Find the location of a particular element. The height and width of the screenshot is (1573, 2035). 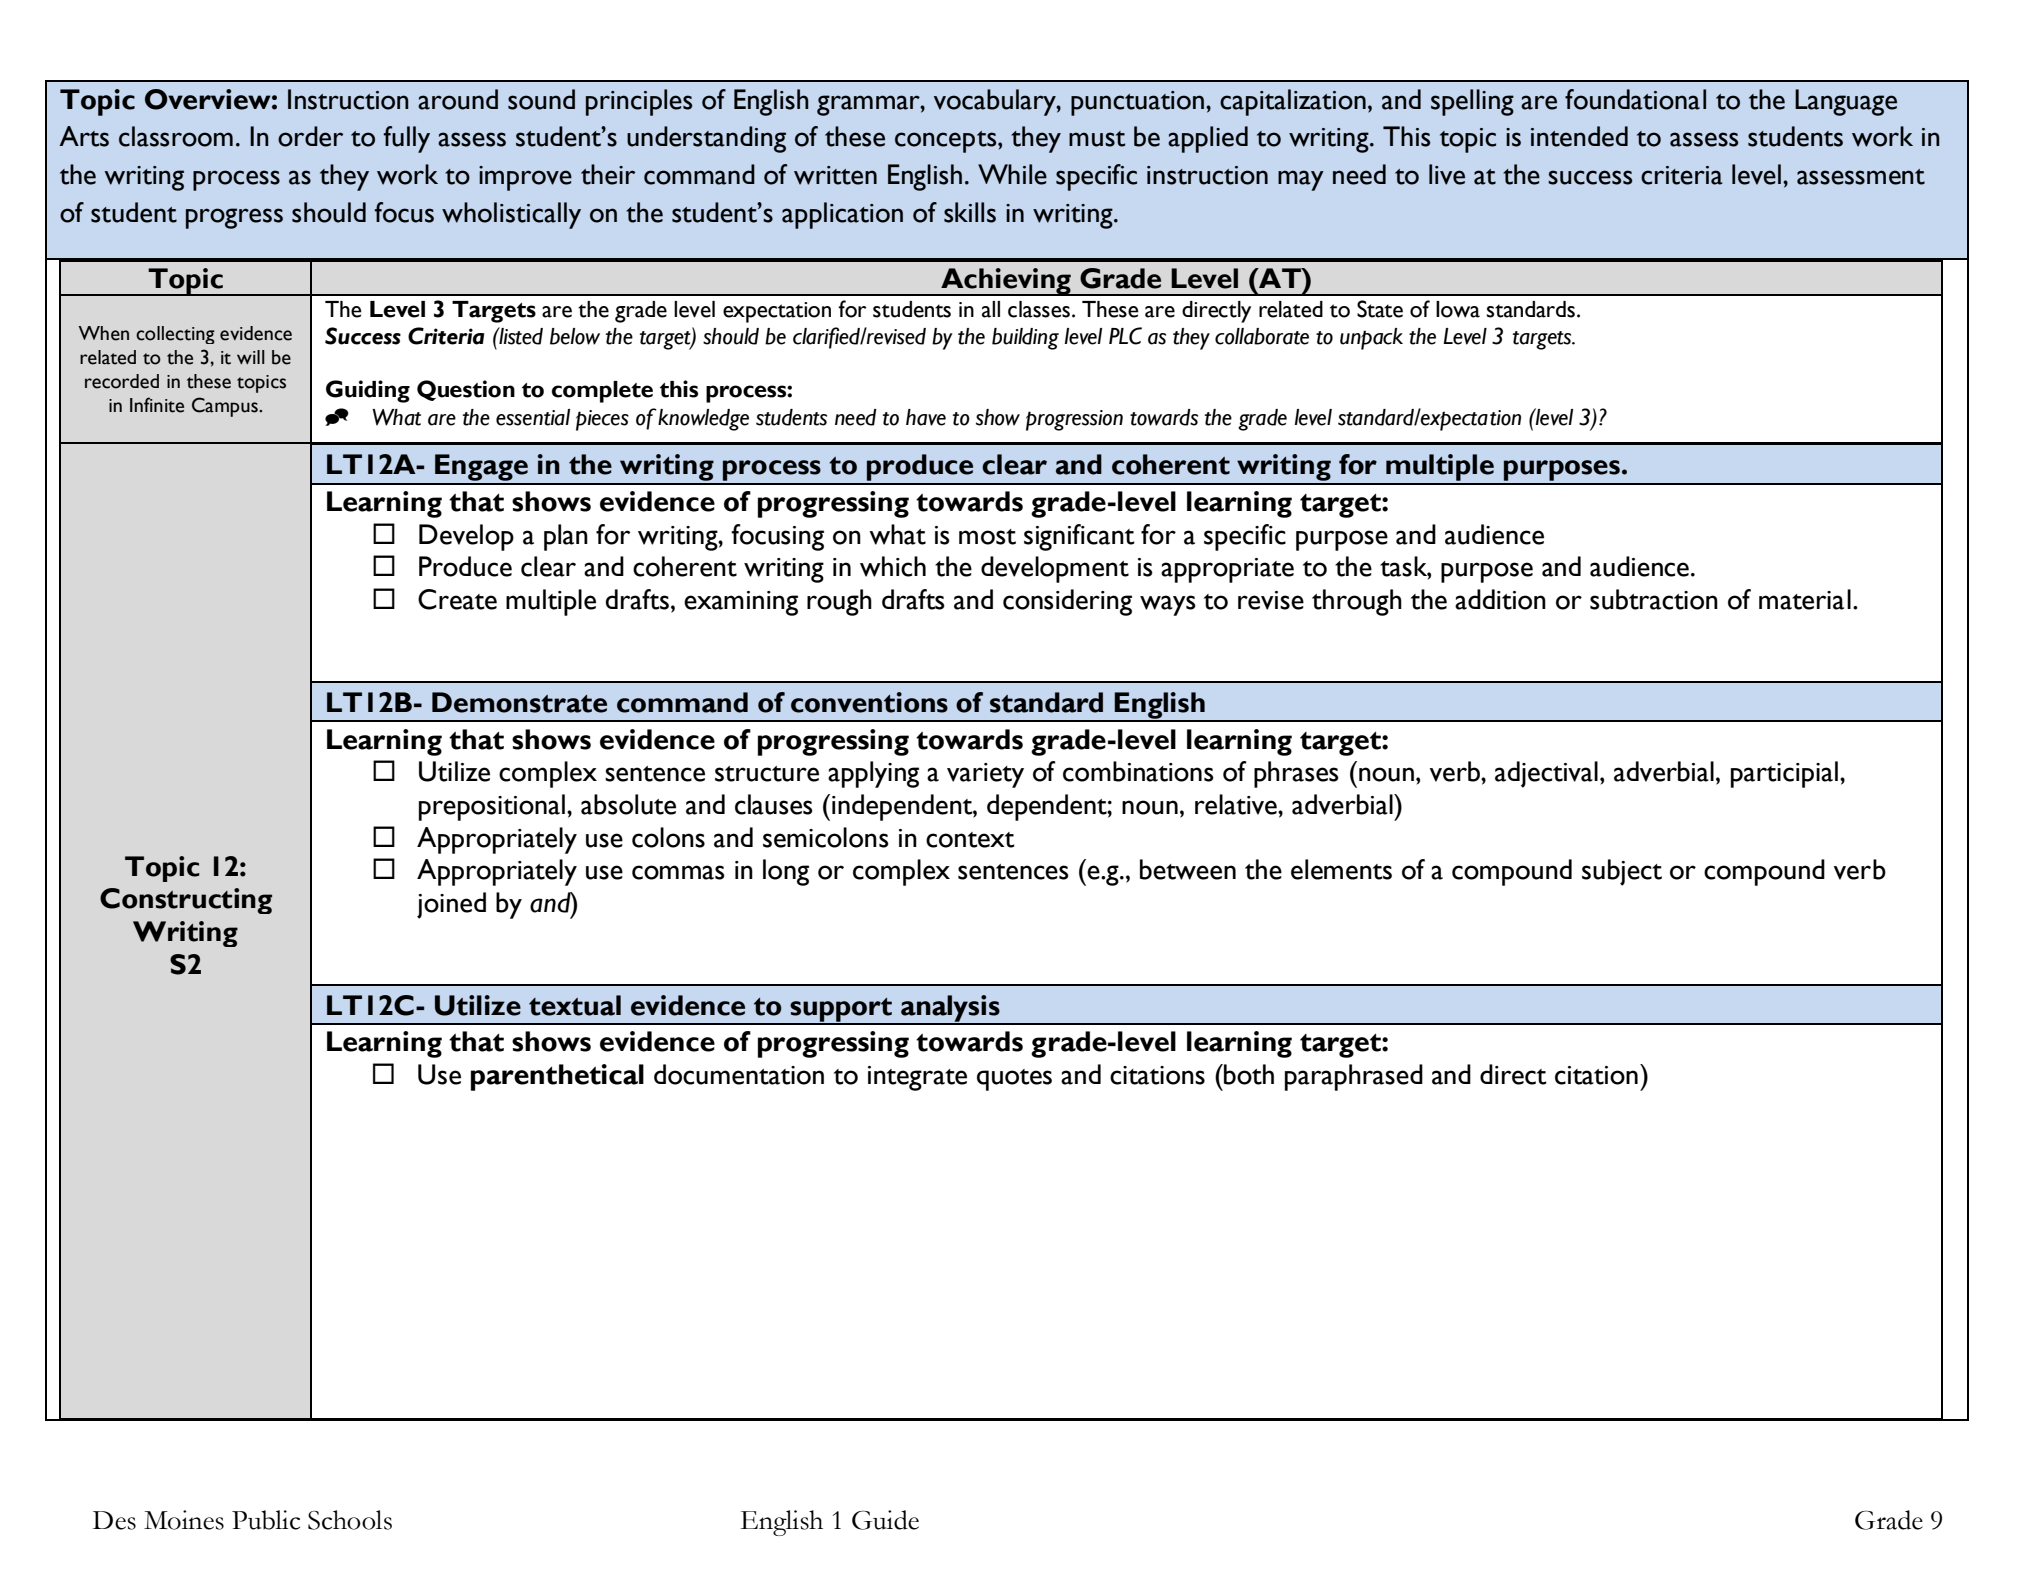

quotes is located at coordinates (1014, 1080).
